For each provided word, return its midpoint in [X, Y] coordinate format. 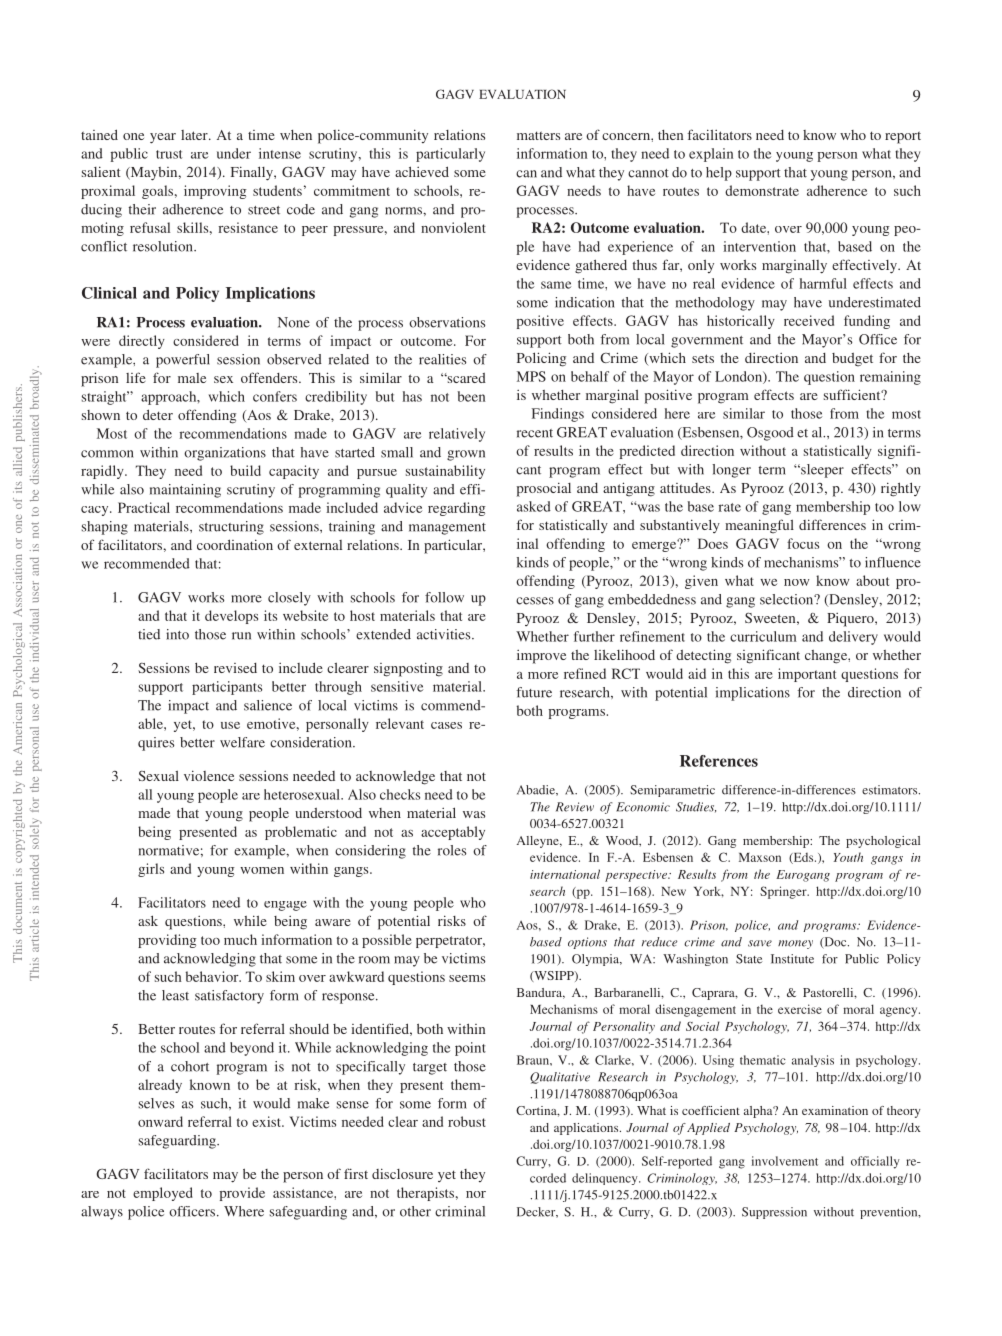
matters [538, 135]
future [534, 692]
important [807, 675]
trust [169, 154]
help [719, 174]
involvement [784, 1161]
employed [163, 1194]
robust [467, 1121]
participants [227, 688]
